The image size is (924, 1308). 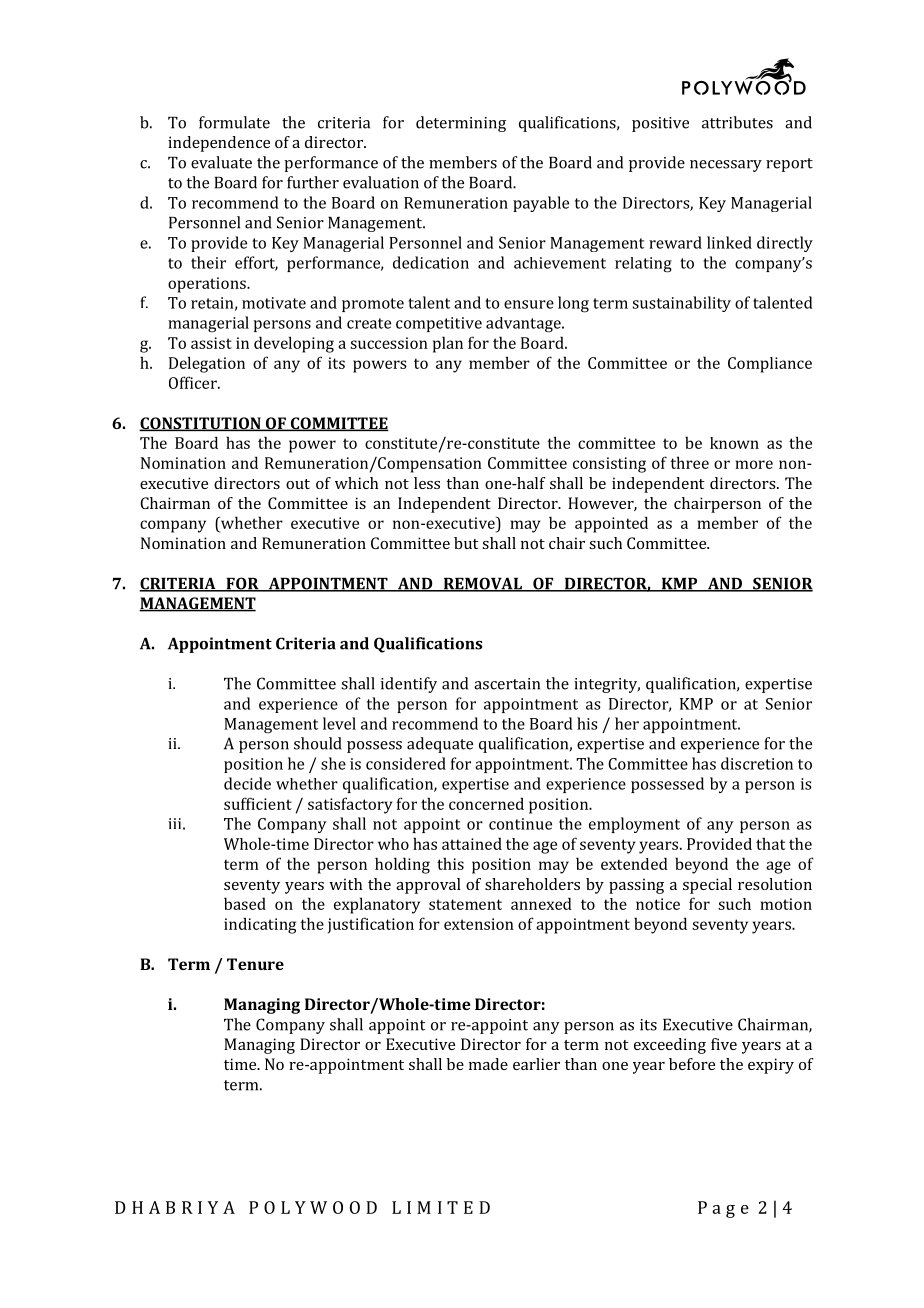 What do you see at coordinates (488, 1064) in the screenshot?
I see `made` at bounding box center [488, 1064].
